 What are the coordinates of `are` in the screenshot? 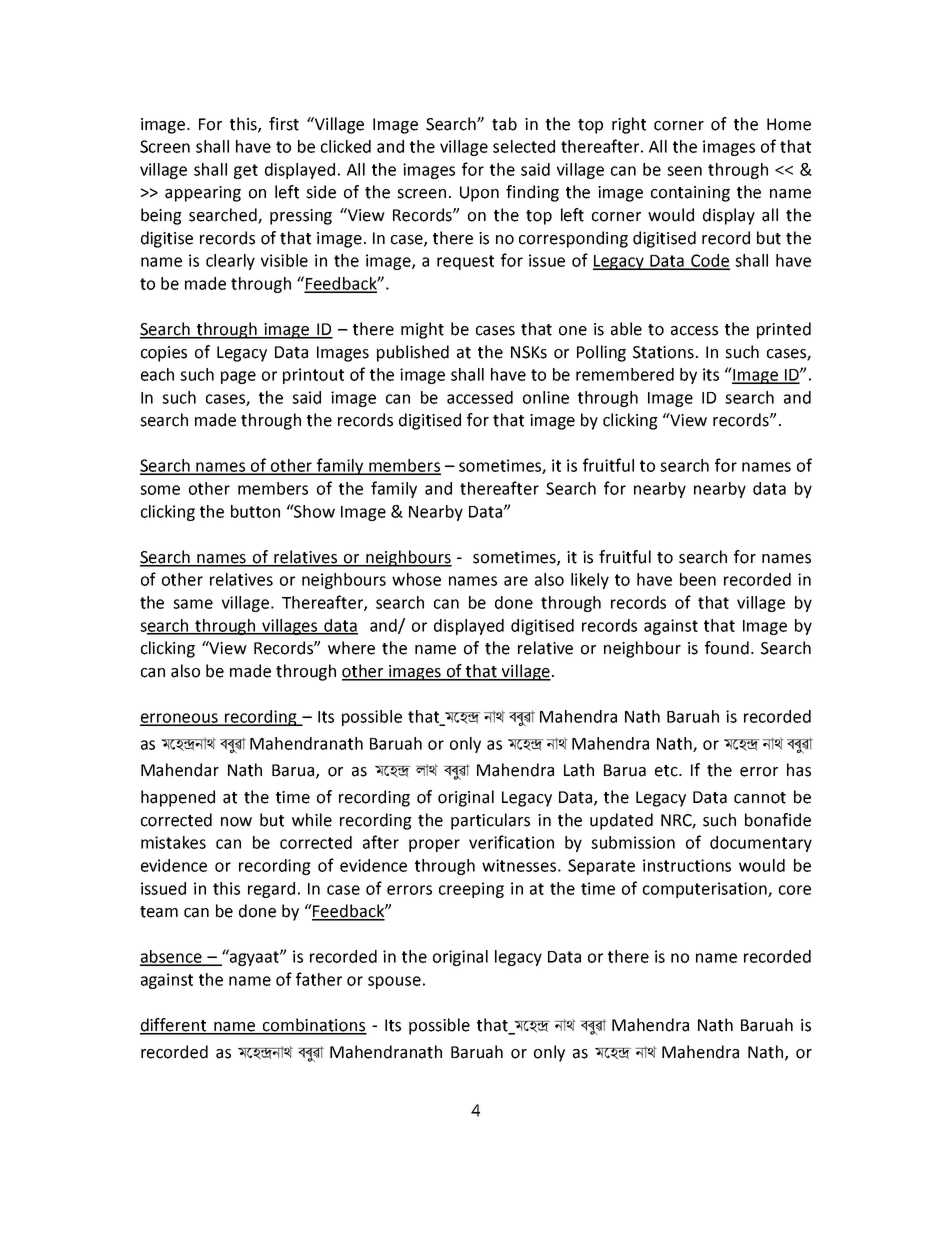 It's located at (516, 581).
